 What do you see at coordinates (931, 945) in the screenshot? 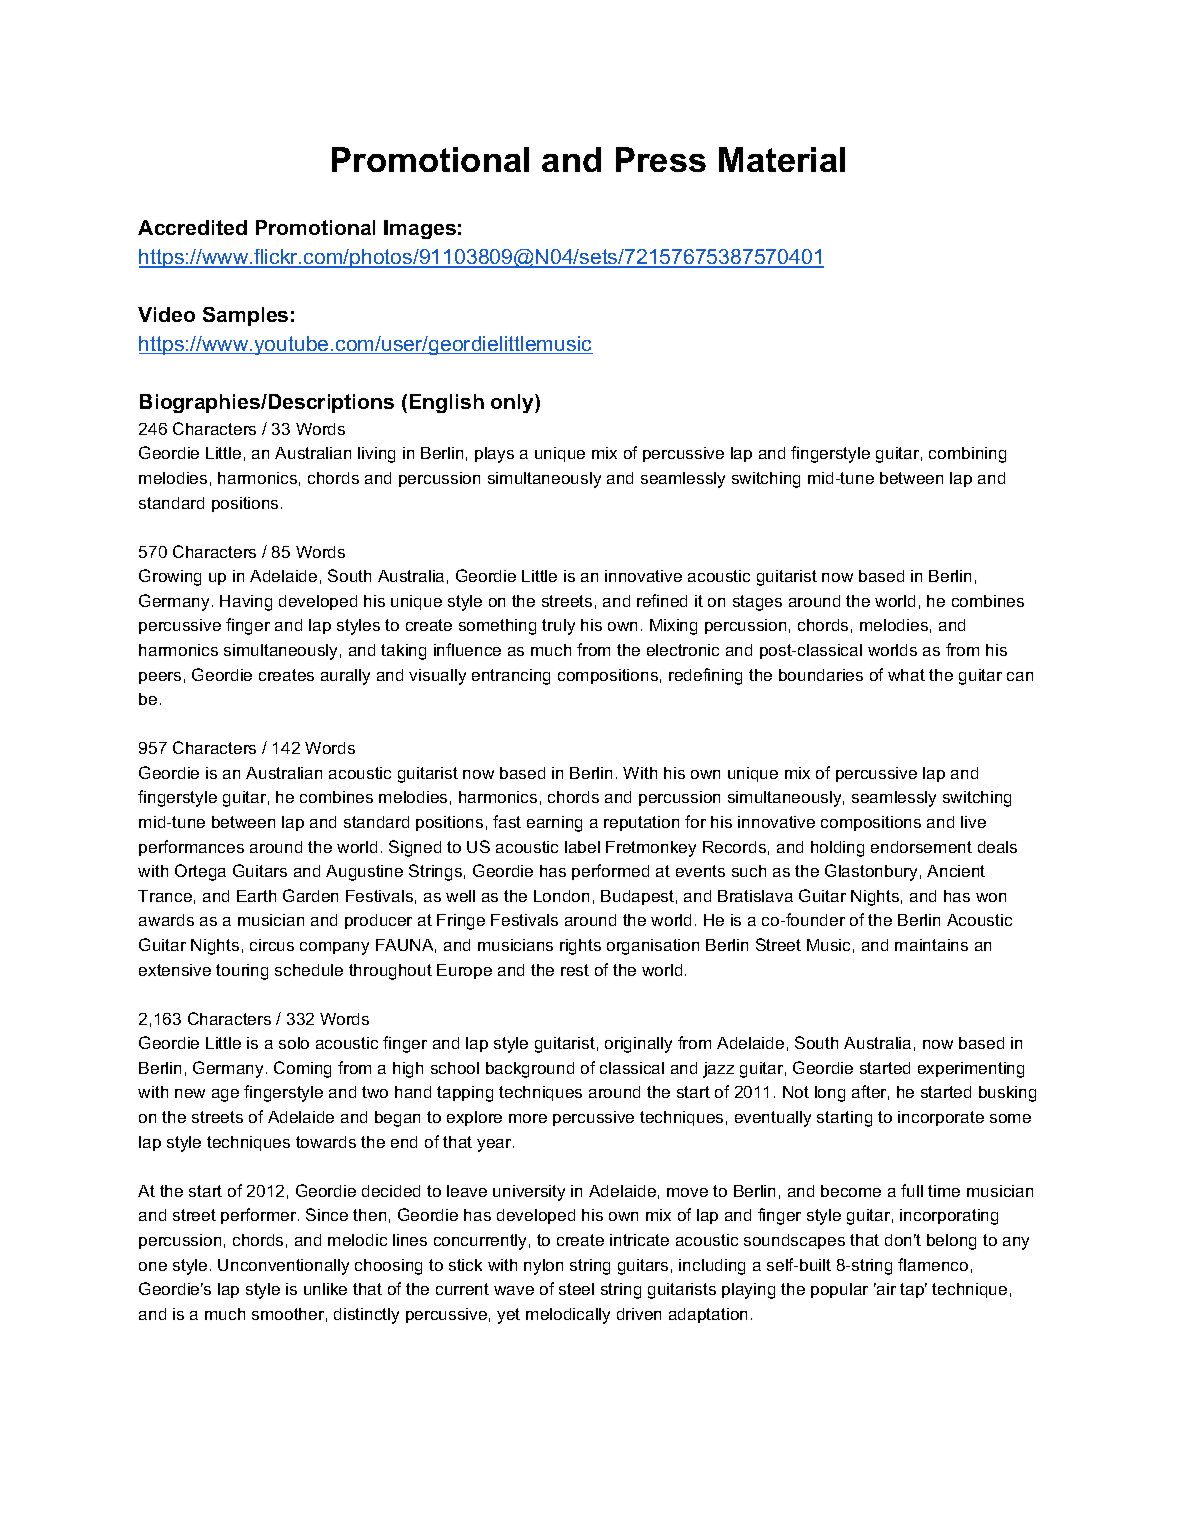
I see `maintains` at bounding box center [931, 945].
